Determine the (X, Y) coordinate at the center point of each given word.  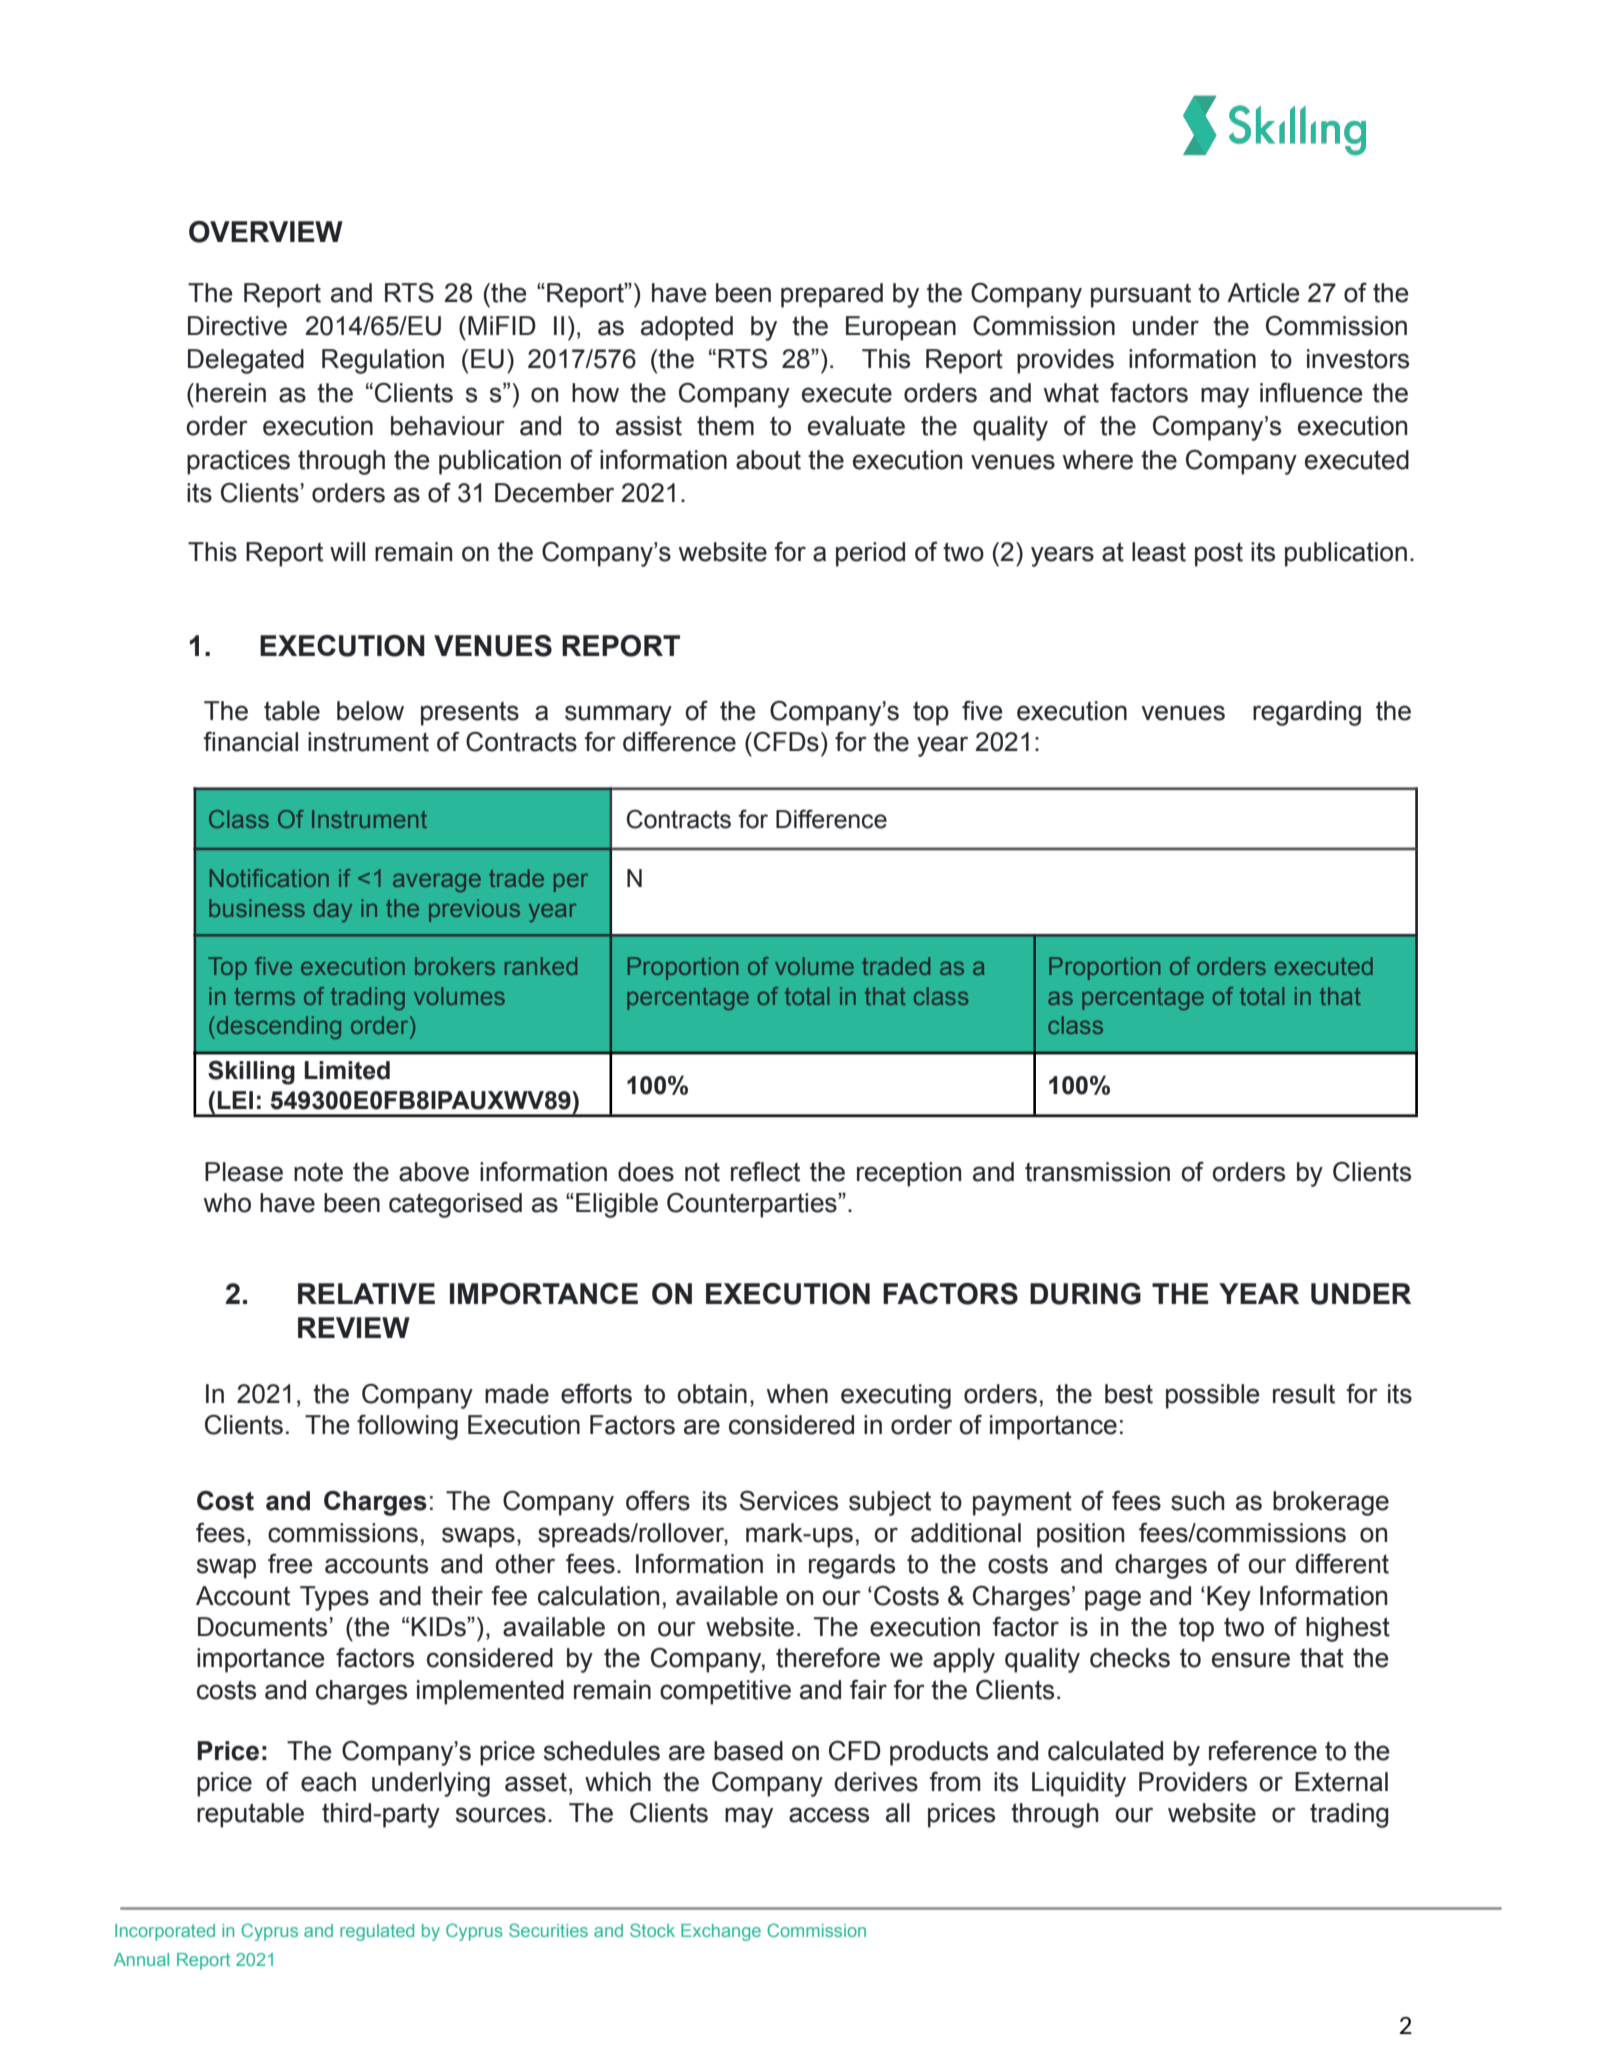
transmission (1097, 1172)
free (290, 1564)
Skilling (251, 1072)
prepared (832, 295)
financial (251, 741)
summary (618, 715)
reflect (765, 1171)
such (1197, 1501)
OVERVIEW (266, 232)
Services (789, 1500)
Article (1263, 293)
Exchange (721, 1932)
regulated (377, 1932)
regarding (1307, 713)
